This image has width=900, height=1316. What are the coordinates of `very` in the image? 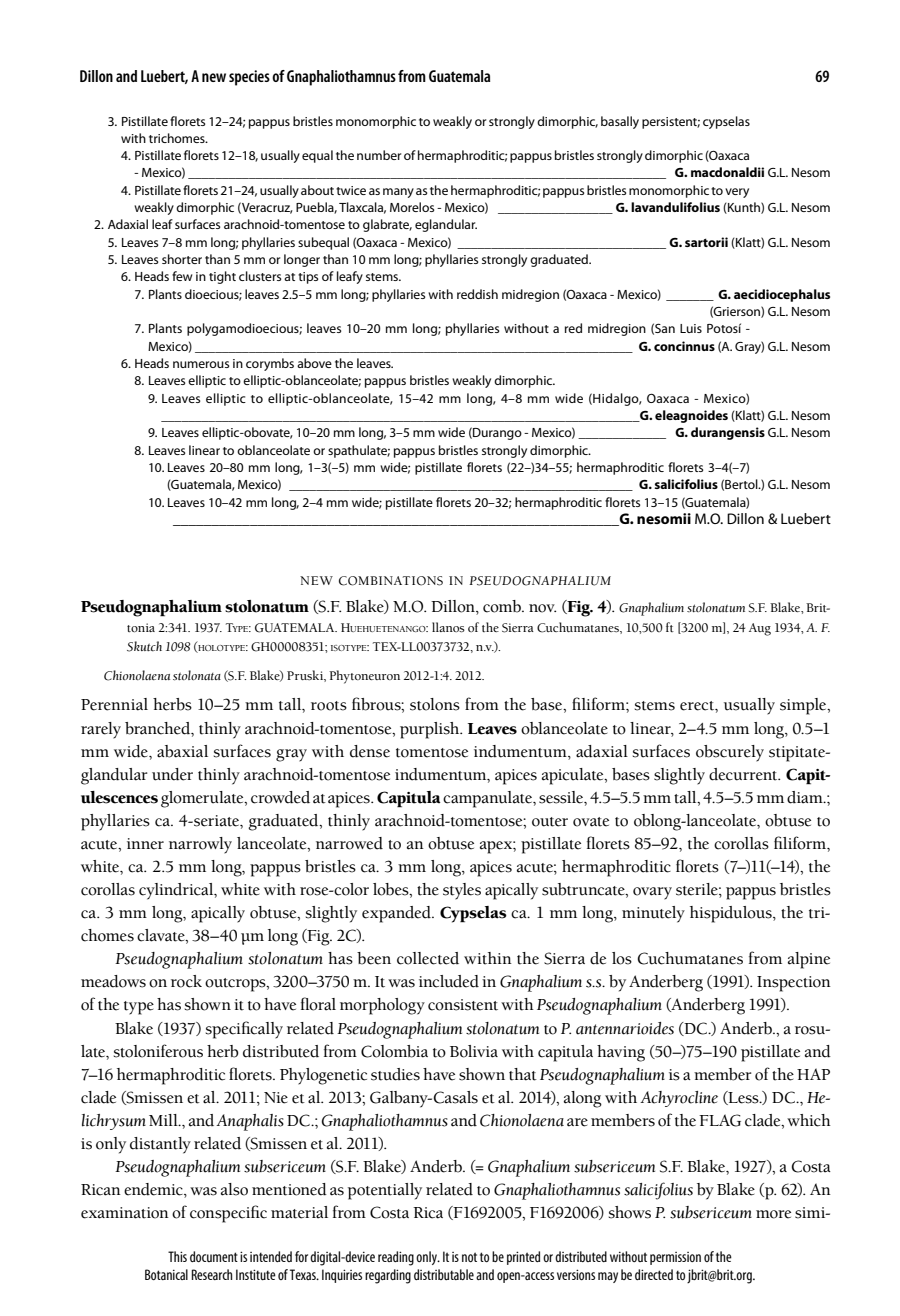 It's located at (737, 193).
